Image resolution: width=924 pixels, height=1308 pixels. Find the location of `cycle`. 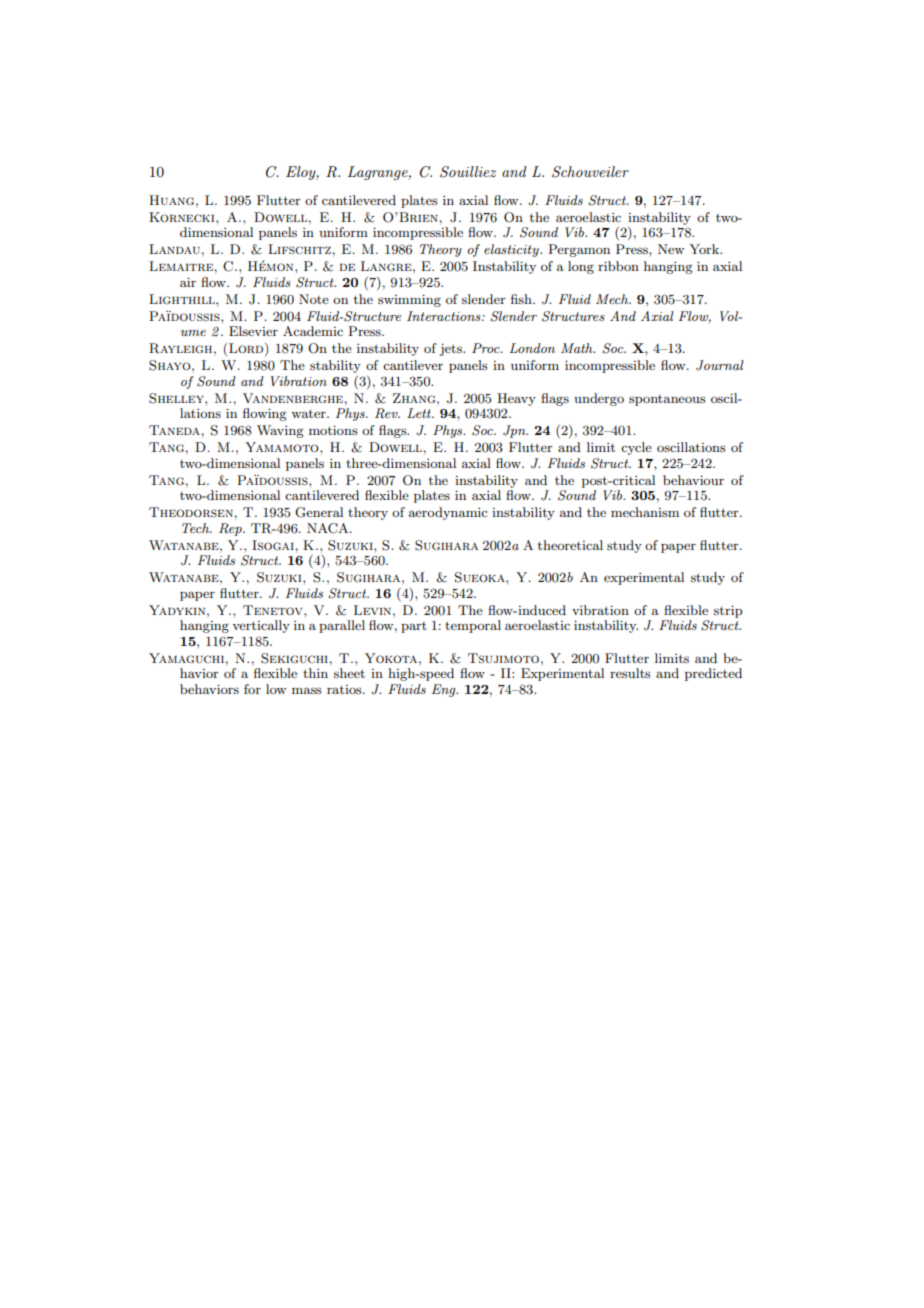

cycle is located at coordinates (636, 448).
